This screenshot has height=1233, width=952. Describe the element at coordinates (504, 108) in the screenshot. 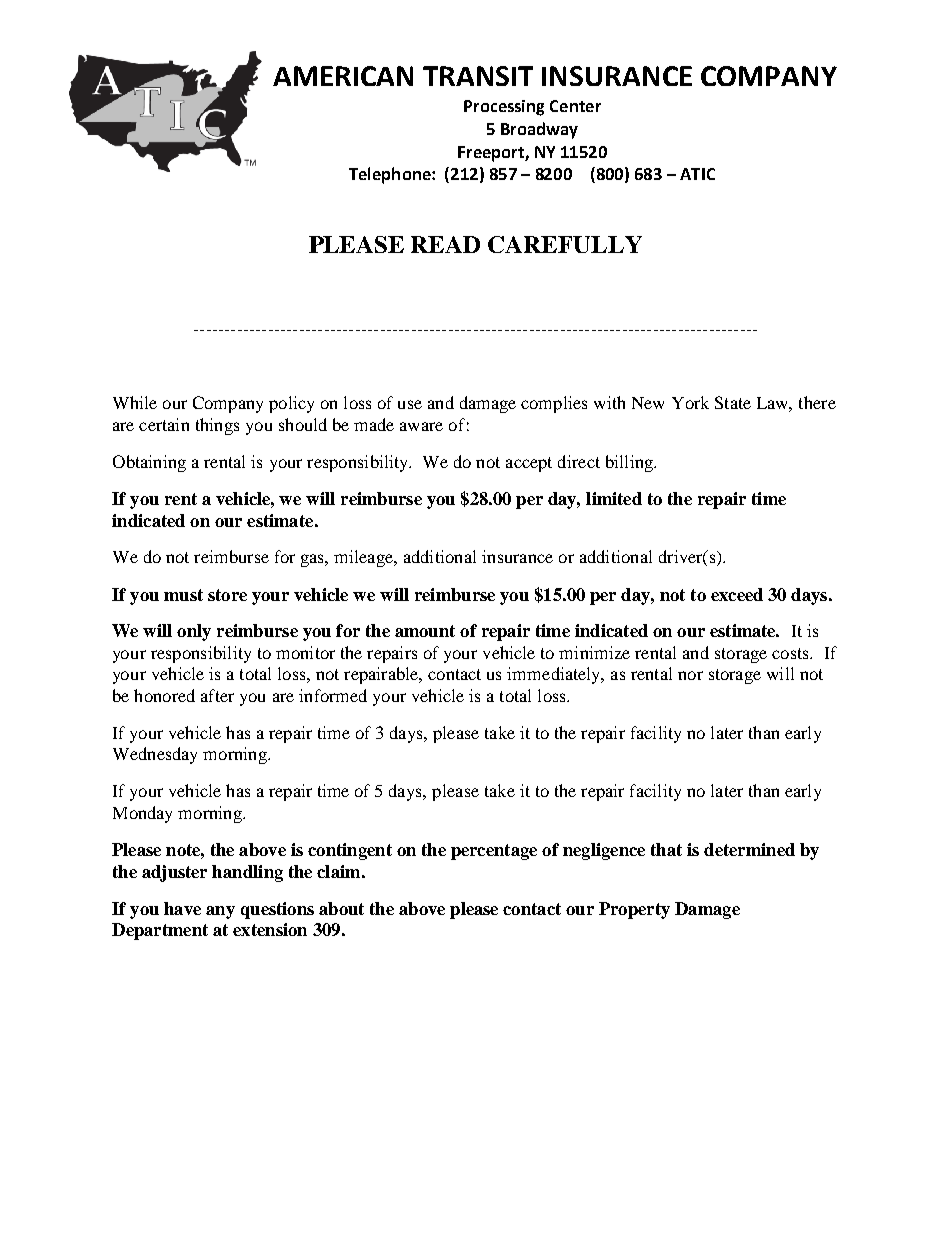

I see `Processing` at that location.
